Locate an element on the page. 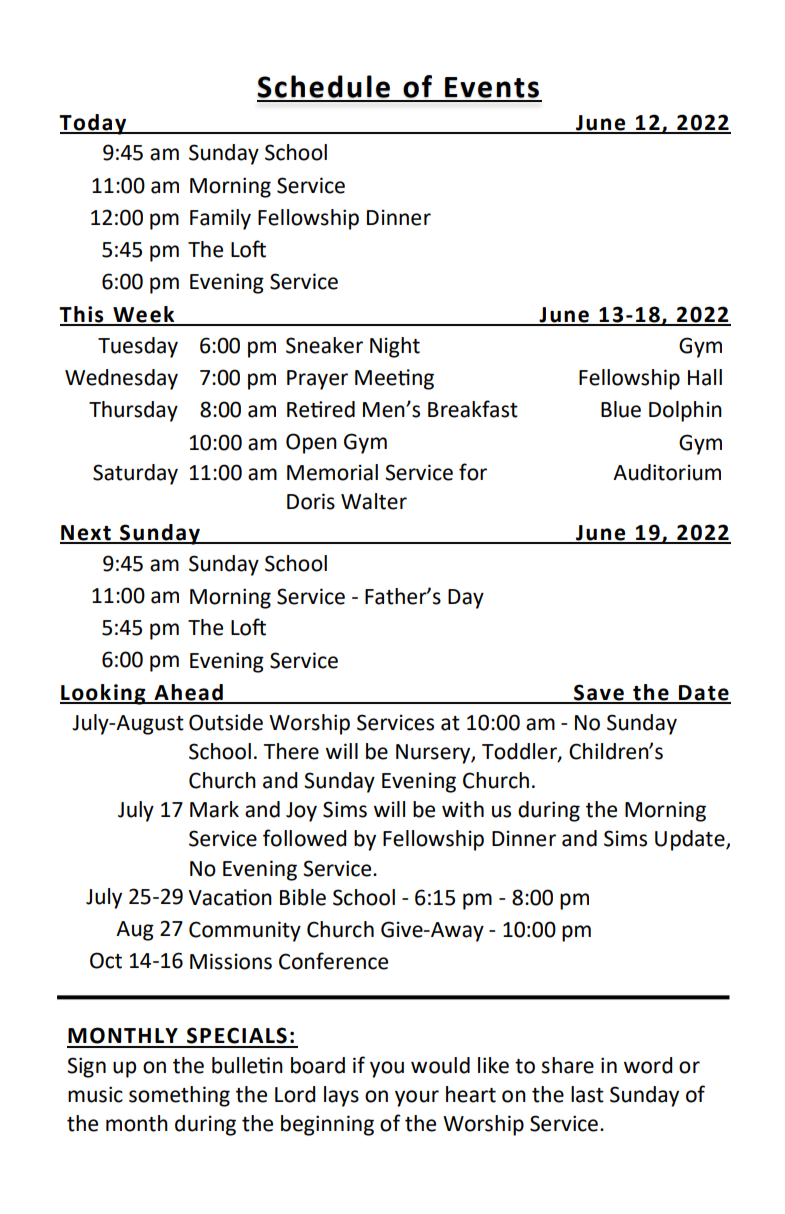 This page has height=1214, width=785. Save is located at coordinates (599, 693).
